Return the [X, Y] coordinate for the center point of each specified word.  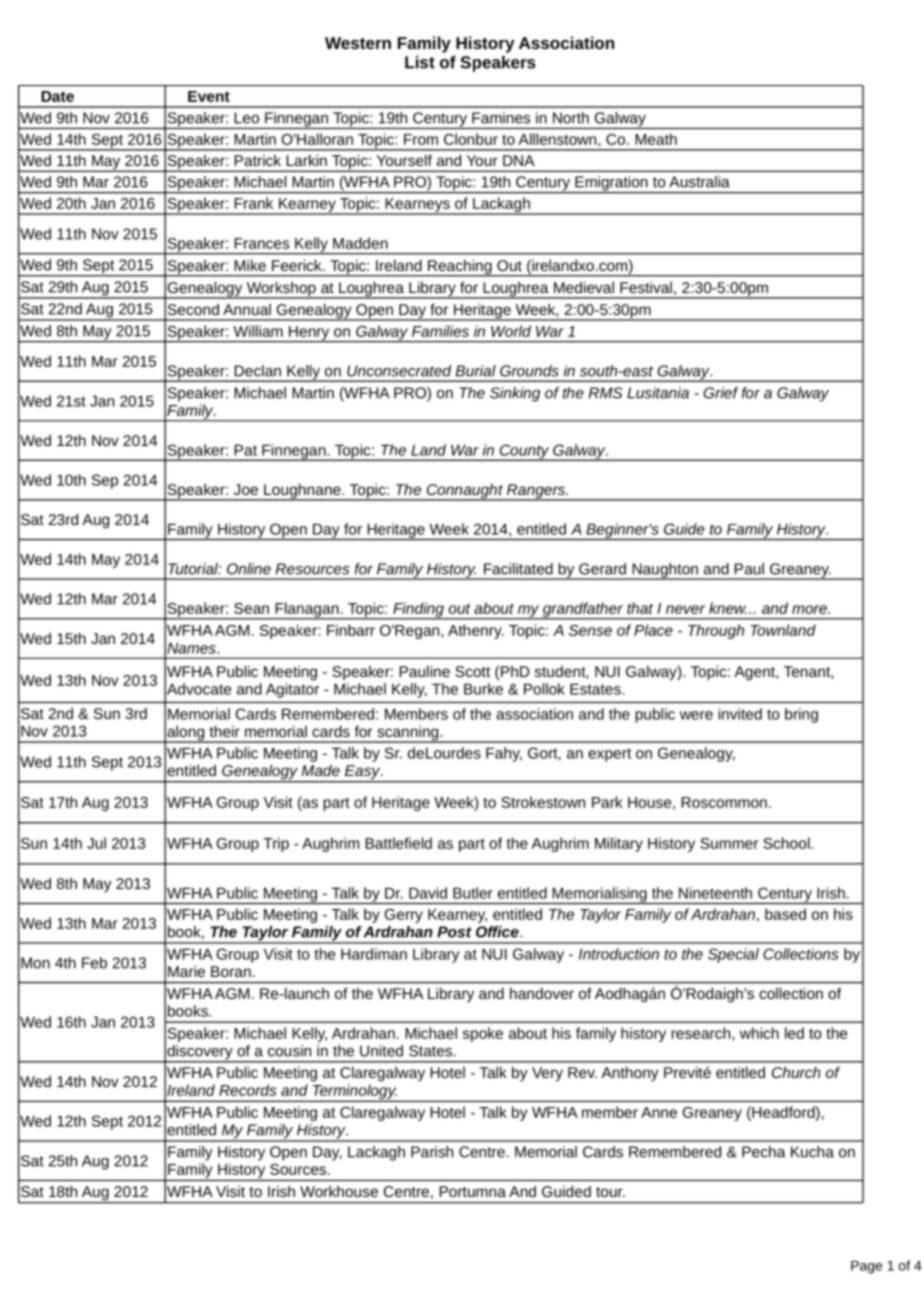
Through [716, 631]
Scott [473, 671]
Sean [251, 608]
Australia [699, 182]
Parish [432, 1152]
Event [209, 96]
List [420, 62]
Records [247, 1090]
